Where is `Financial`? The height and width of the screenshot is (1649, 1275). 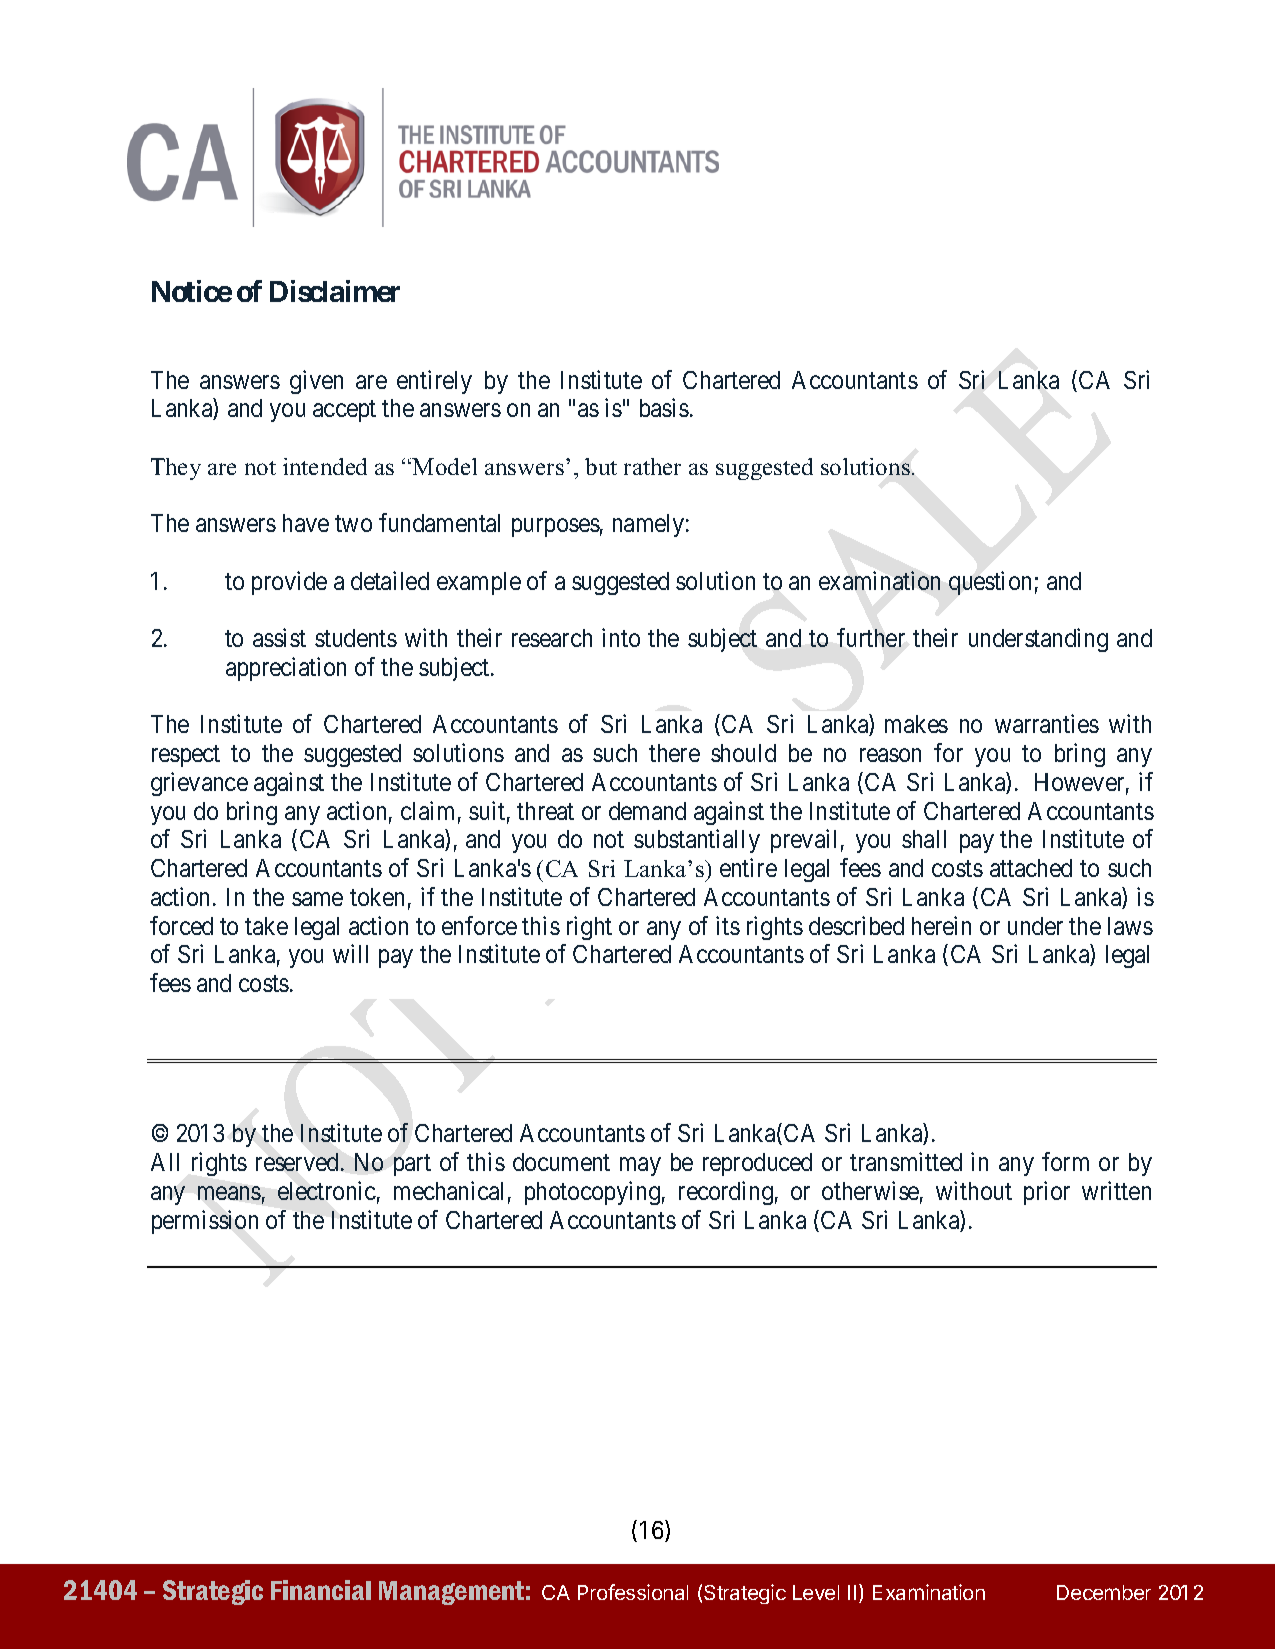 Financial is located at coordinates (321, 1590).
